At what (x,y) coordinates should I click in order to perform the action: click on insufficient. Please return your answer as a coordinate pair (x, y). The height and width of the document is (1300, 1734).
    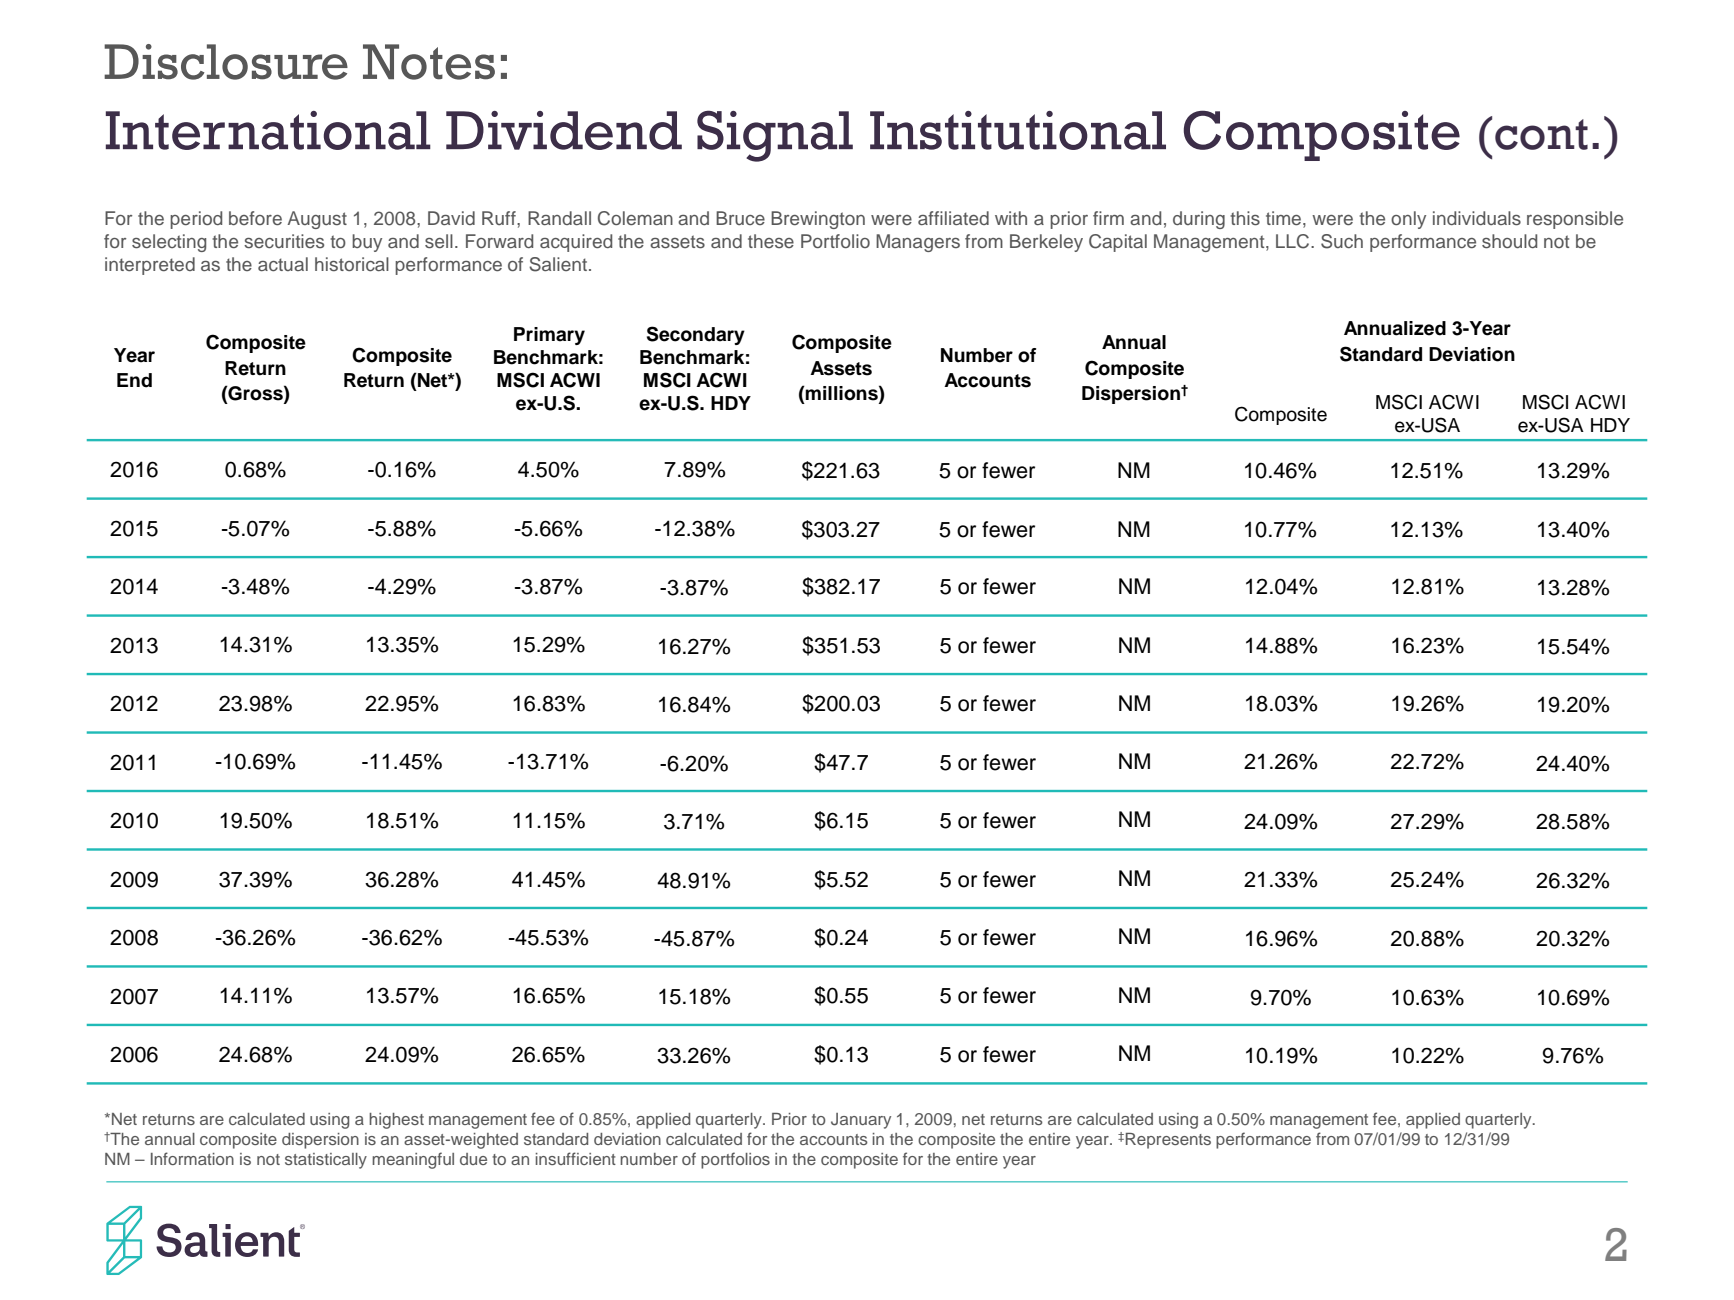
    Looking at the image, I should click on (576, 1158).
